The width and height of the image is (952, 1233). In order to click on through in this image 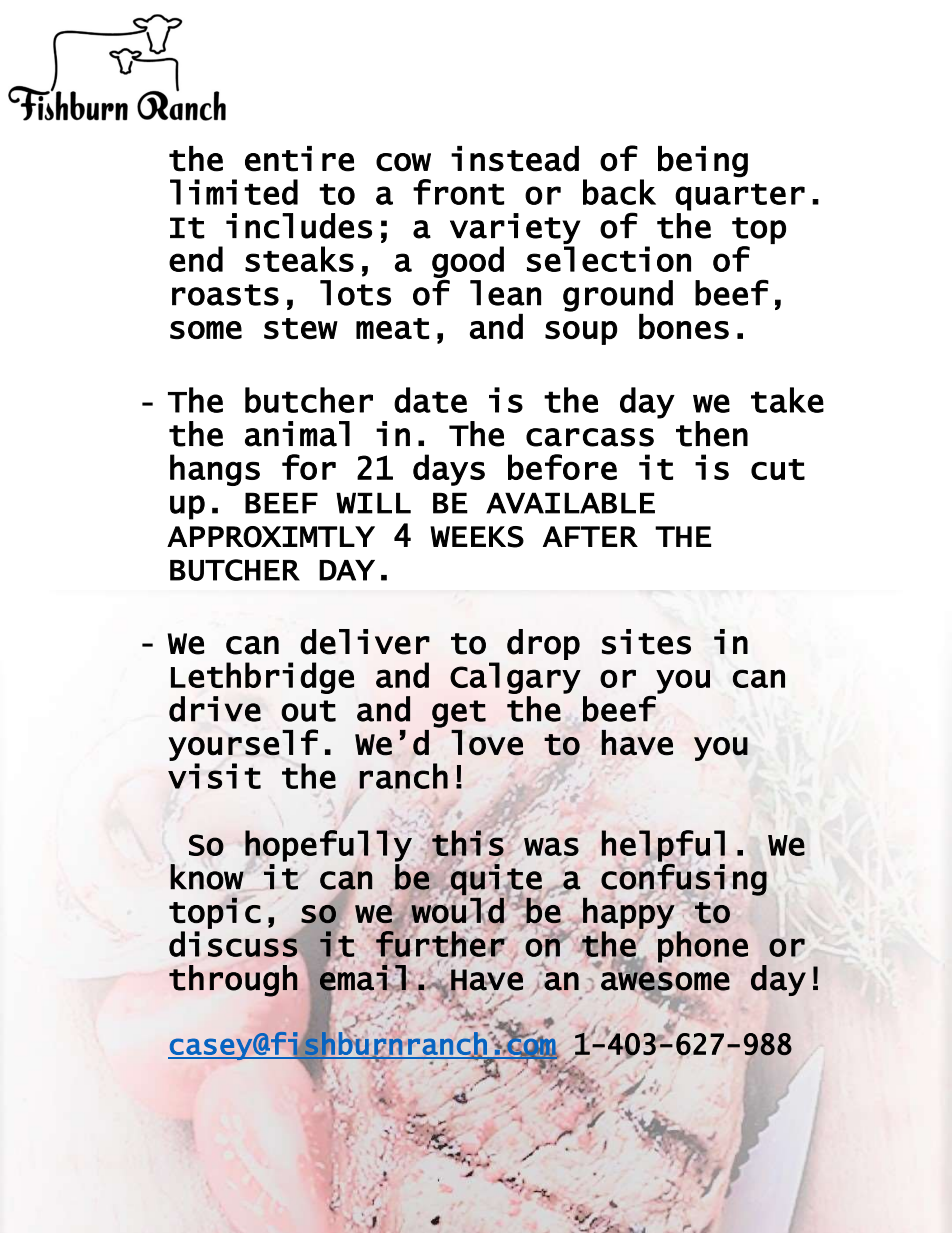, I will do `click(233, 981)`.
